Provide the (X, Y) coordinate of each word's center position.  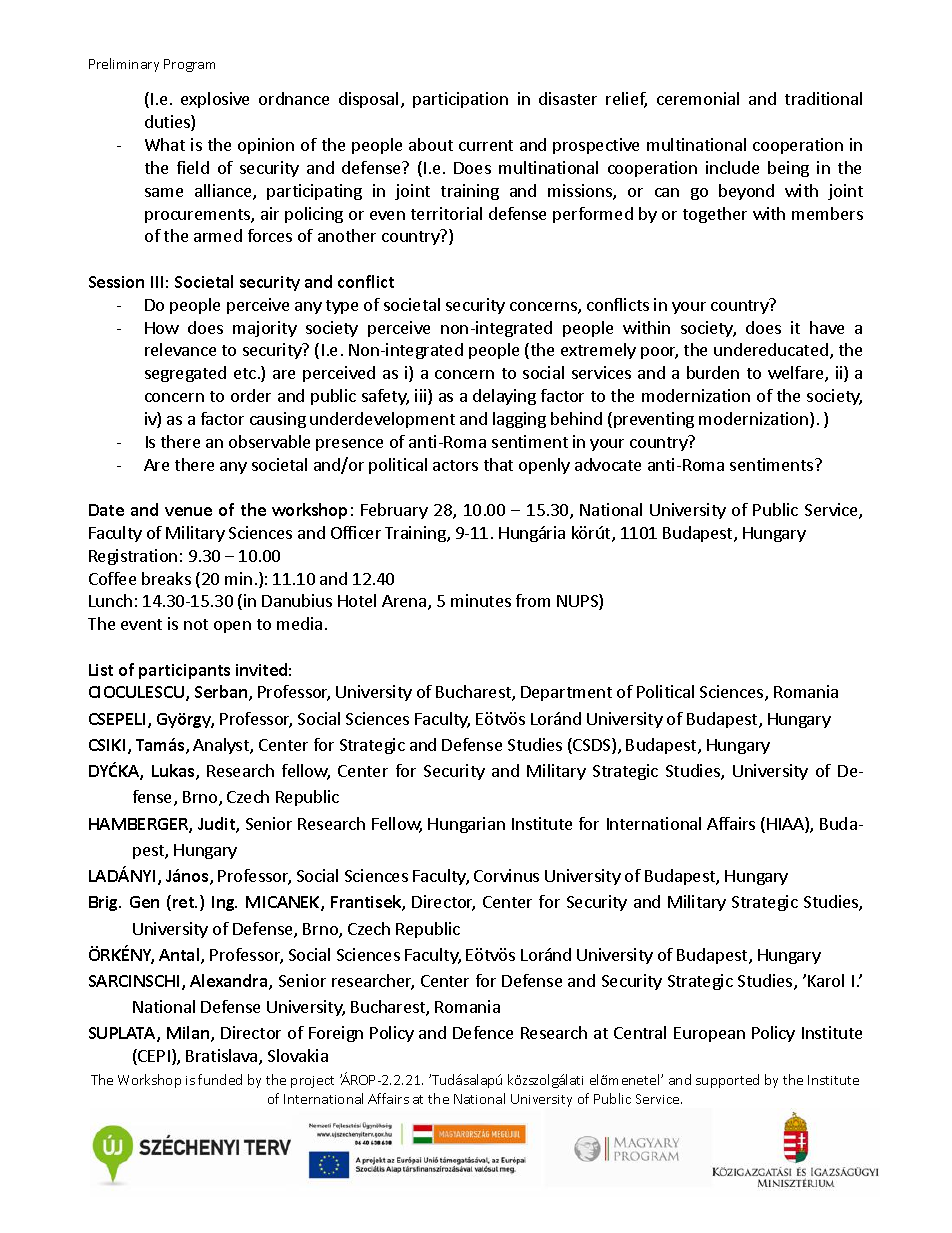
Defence (483, 1032)
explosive (215, 100)
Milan (189, 1034)
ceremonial (698, 98)
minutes (481, 600)
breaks (166, 578)
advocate (608, 464)
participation (460, 100)
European (709, 1034)
